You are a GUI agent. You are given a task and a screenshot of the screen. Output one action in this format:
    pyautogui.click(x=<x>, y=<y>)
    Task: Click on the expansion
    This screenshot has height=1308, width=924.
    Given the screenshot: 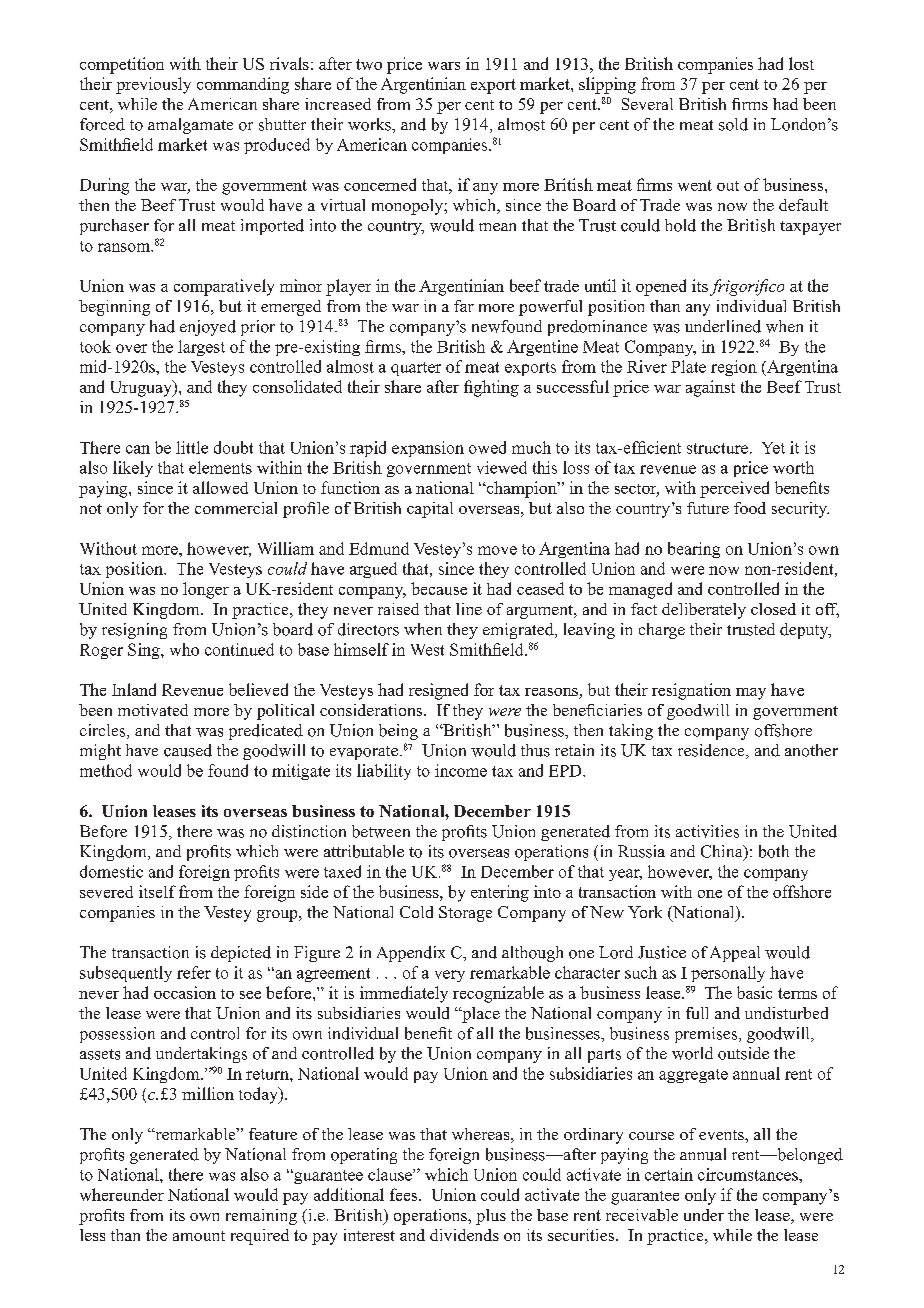 What is the action you would take?
    pyautogui.click(x=428, y=449)
